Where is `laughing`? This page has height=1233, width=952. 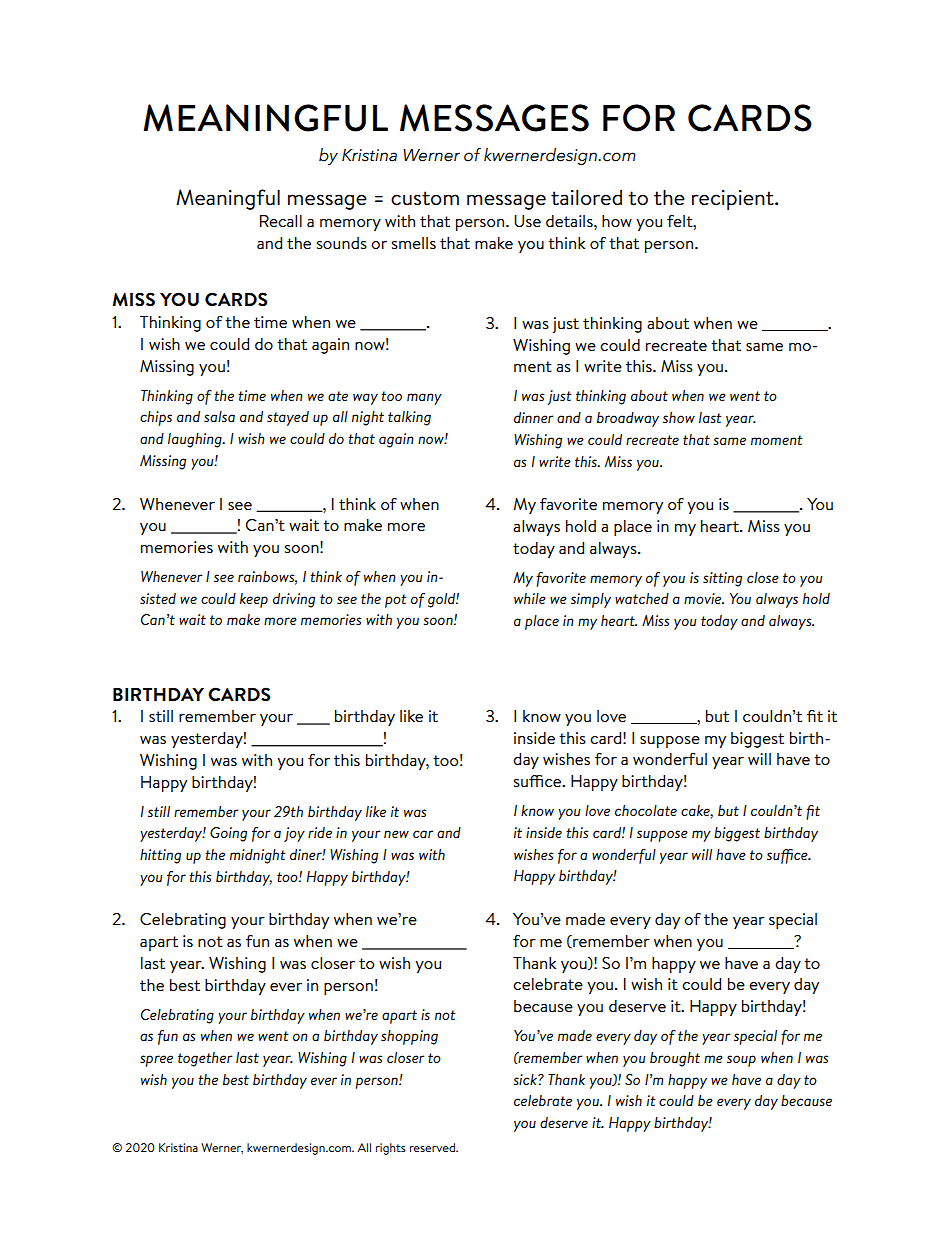
laughing is located at coordinates (196, 440).
